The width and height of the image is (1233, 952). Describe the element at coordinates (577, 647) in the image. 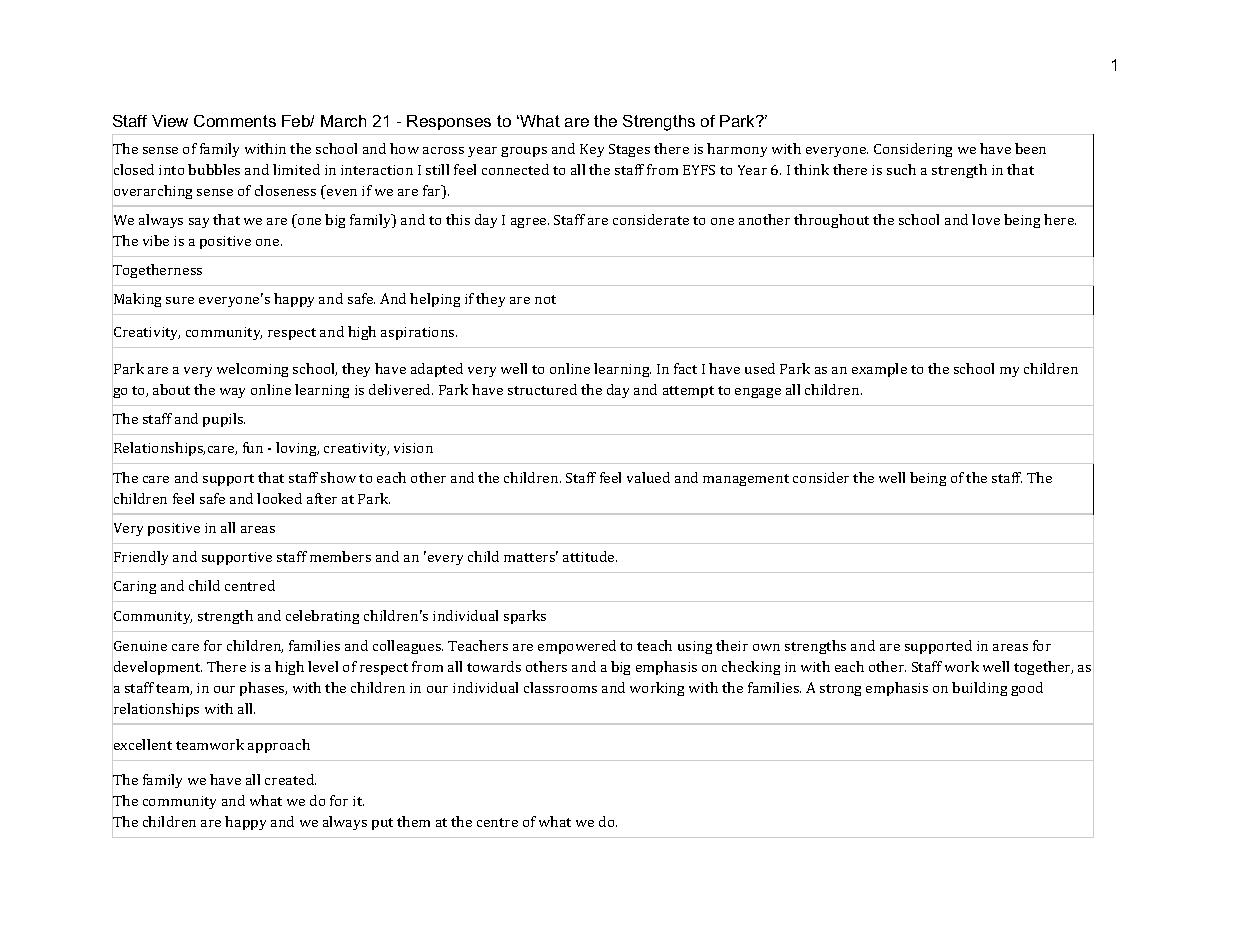

I see `empowered` at that location.
